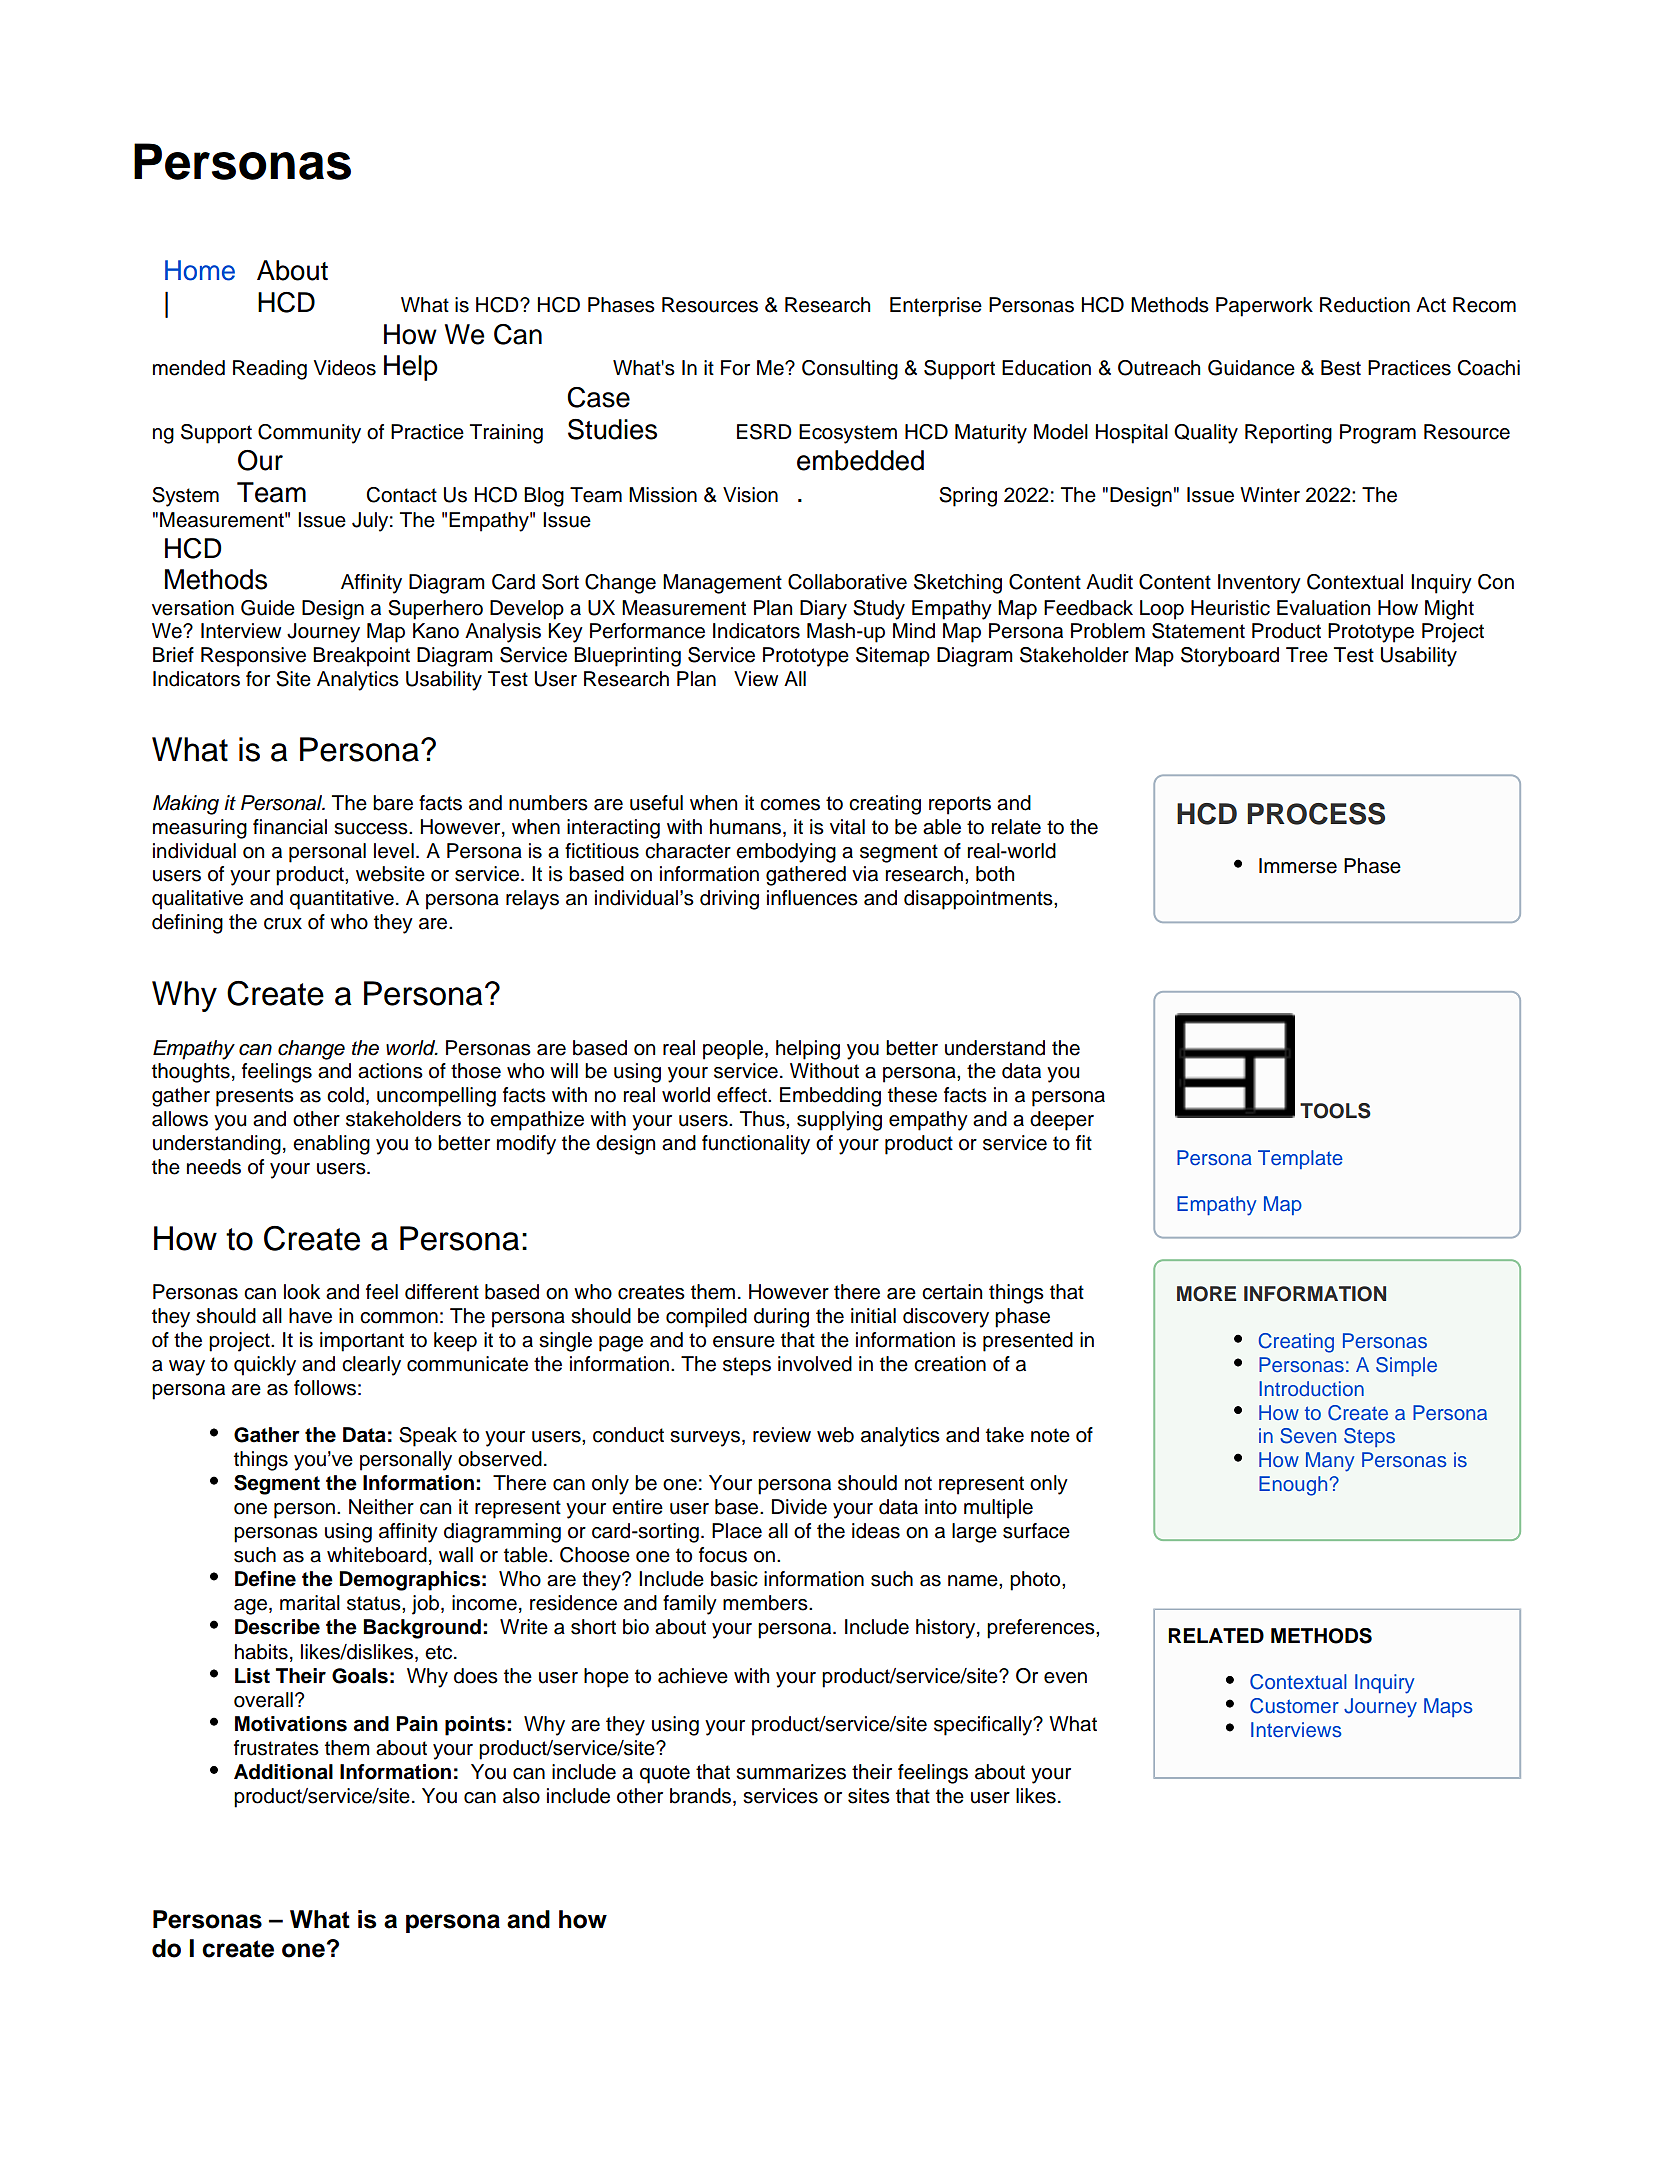 Image resolution: width=1673 pixels, height=2166 pixels. Describe the element at coordinates (733, 1050) in the document. I see `people` at that location.
